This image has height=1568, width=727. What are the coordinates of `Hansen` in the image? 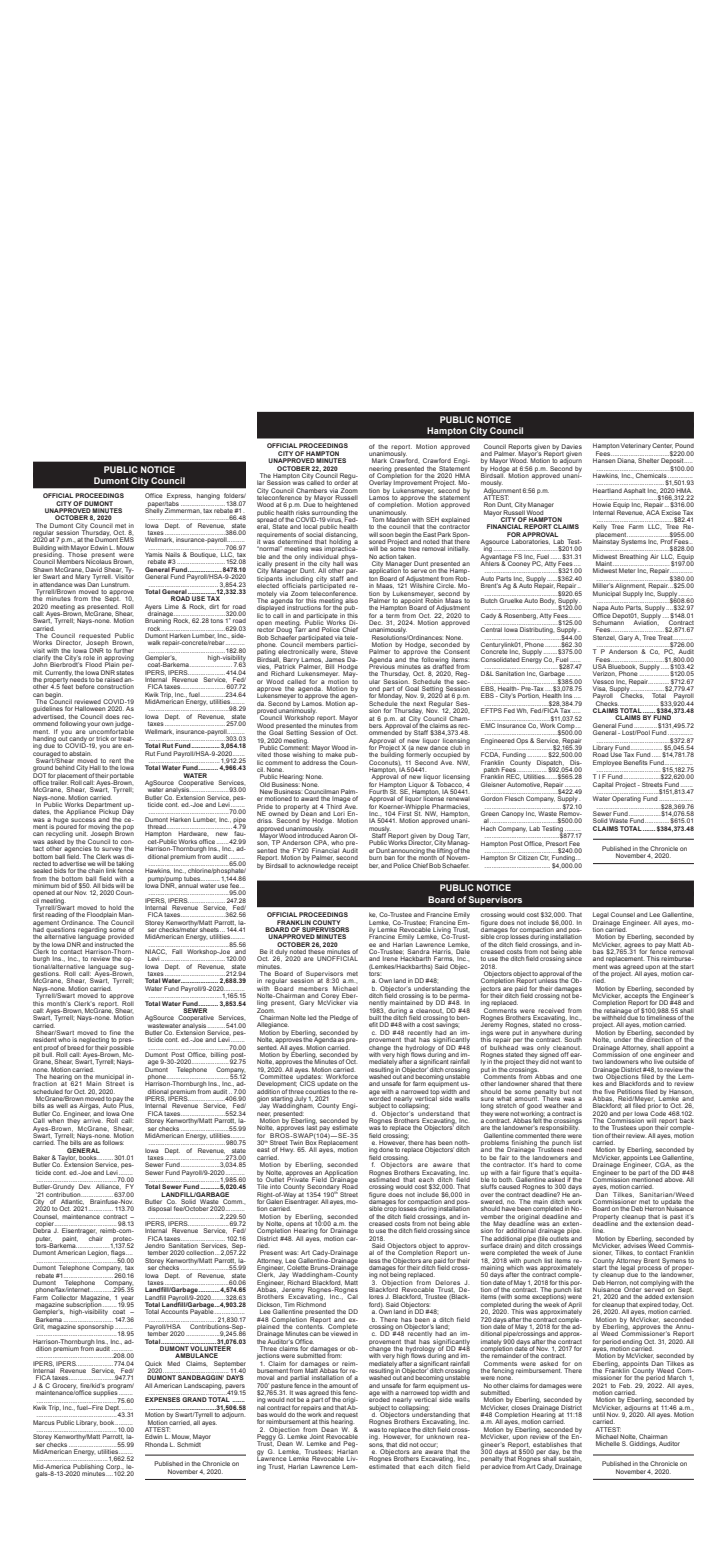 It's located at (604, 460).
